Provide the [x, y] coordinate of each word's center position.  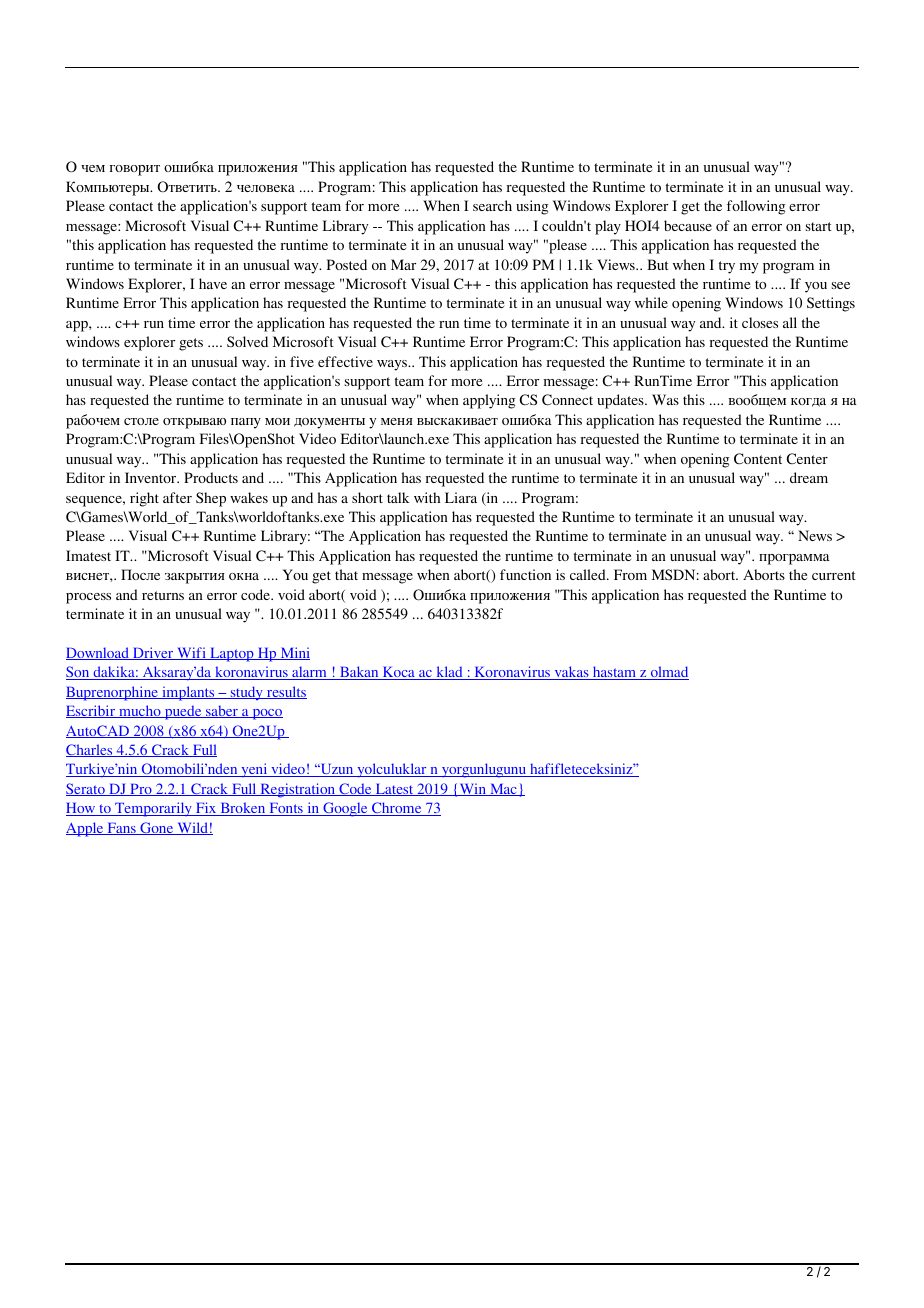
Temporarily [153, 809]
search [492, 205]
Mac [503, 790]
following [756, 207]
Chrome [397, 809]
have [213, 283]
